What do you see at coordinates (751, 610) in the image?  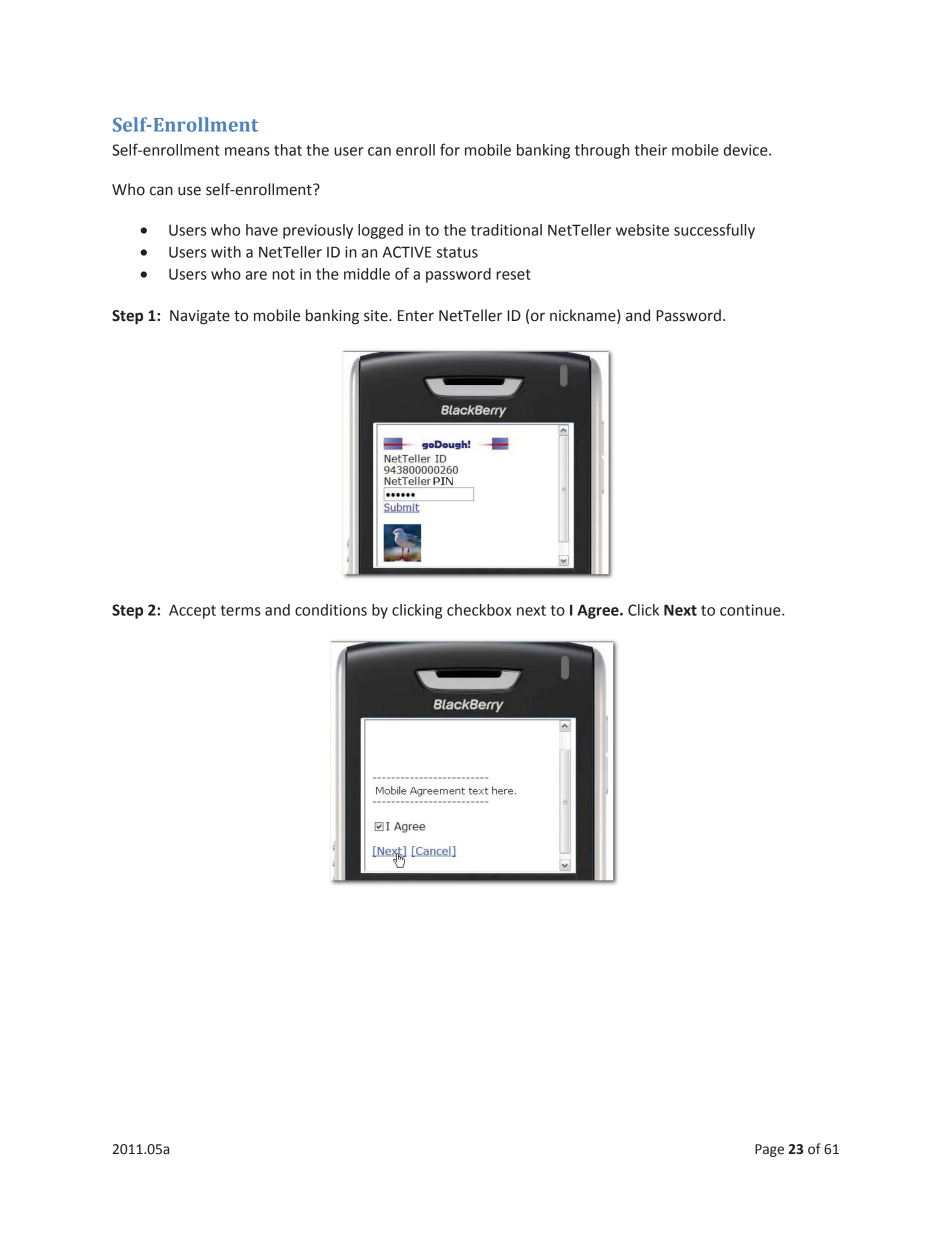 I see `continue` at bounding box center [751, 610].
